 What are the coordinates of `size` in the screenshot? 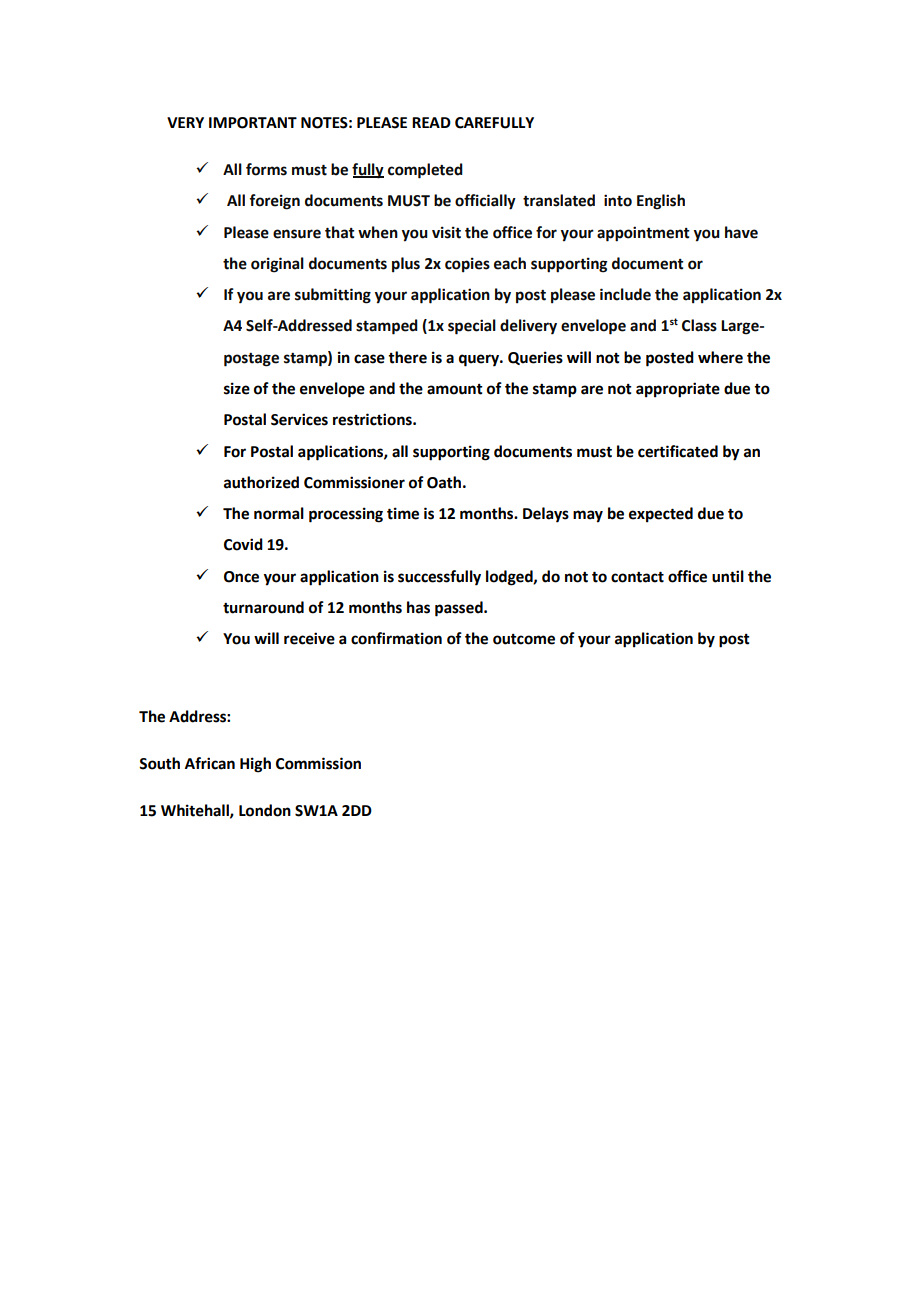 It's located at (237, 388).
